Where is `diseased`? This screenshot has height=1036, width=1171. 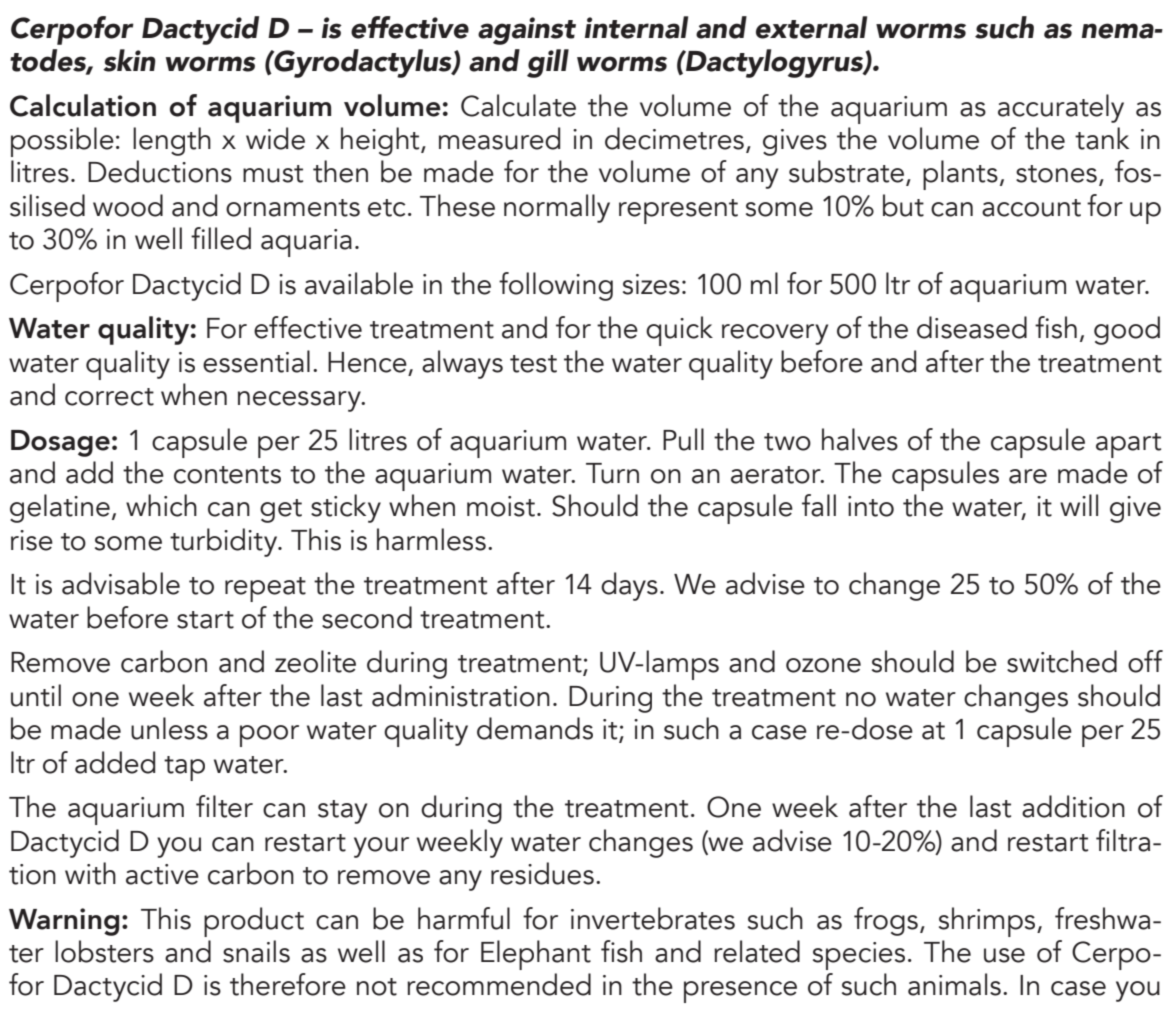 diseased is located at coordinates (972, 327).
